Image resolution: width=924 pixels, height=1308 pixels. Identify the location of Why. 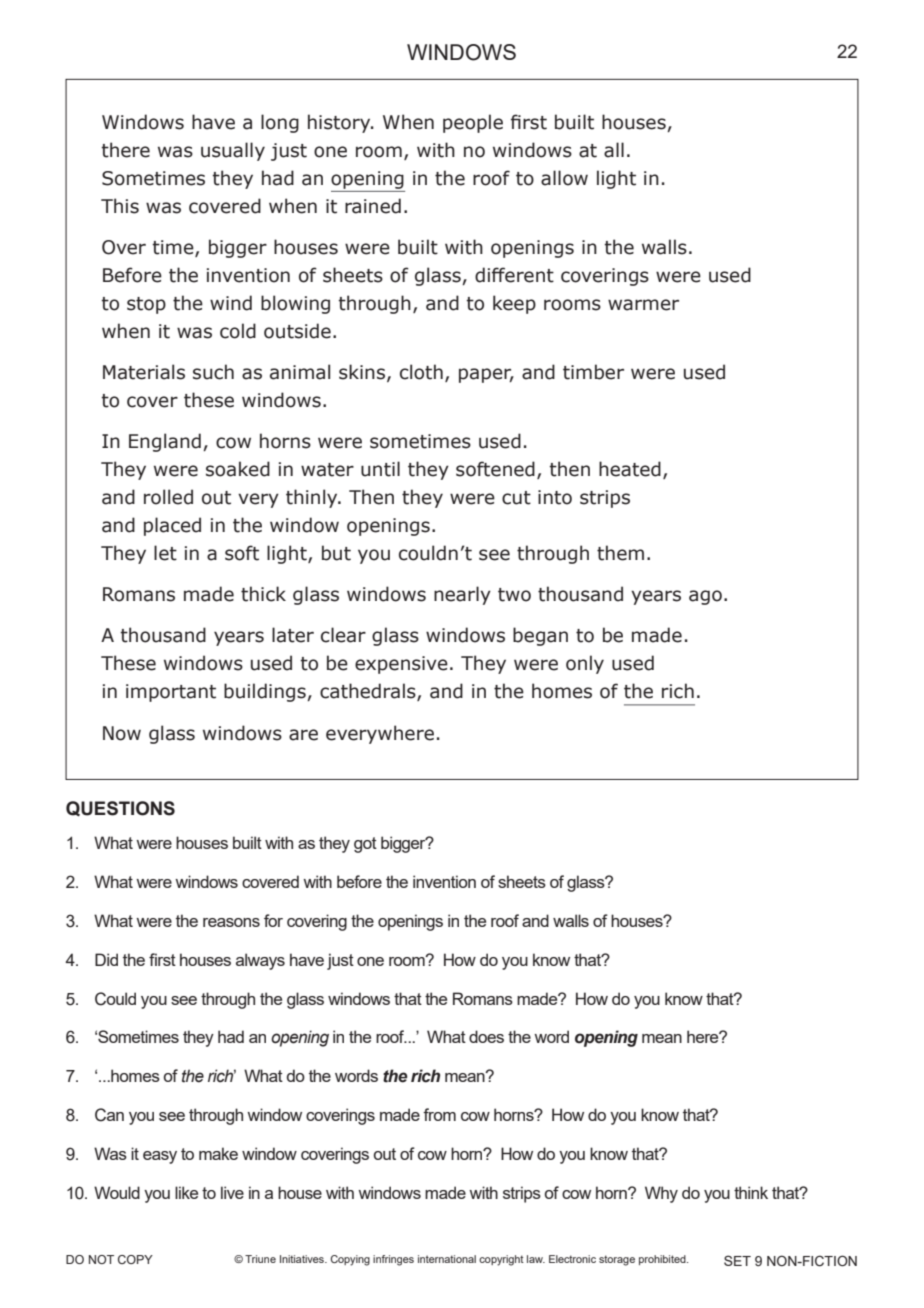
(661, 1194).
